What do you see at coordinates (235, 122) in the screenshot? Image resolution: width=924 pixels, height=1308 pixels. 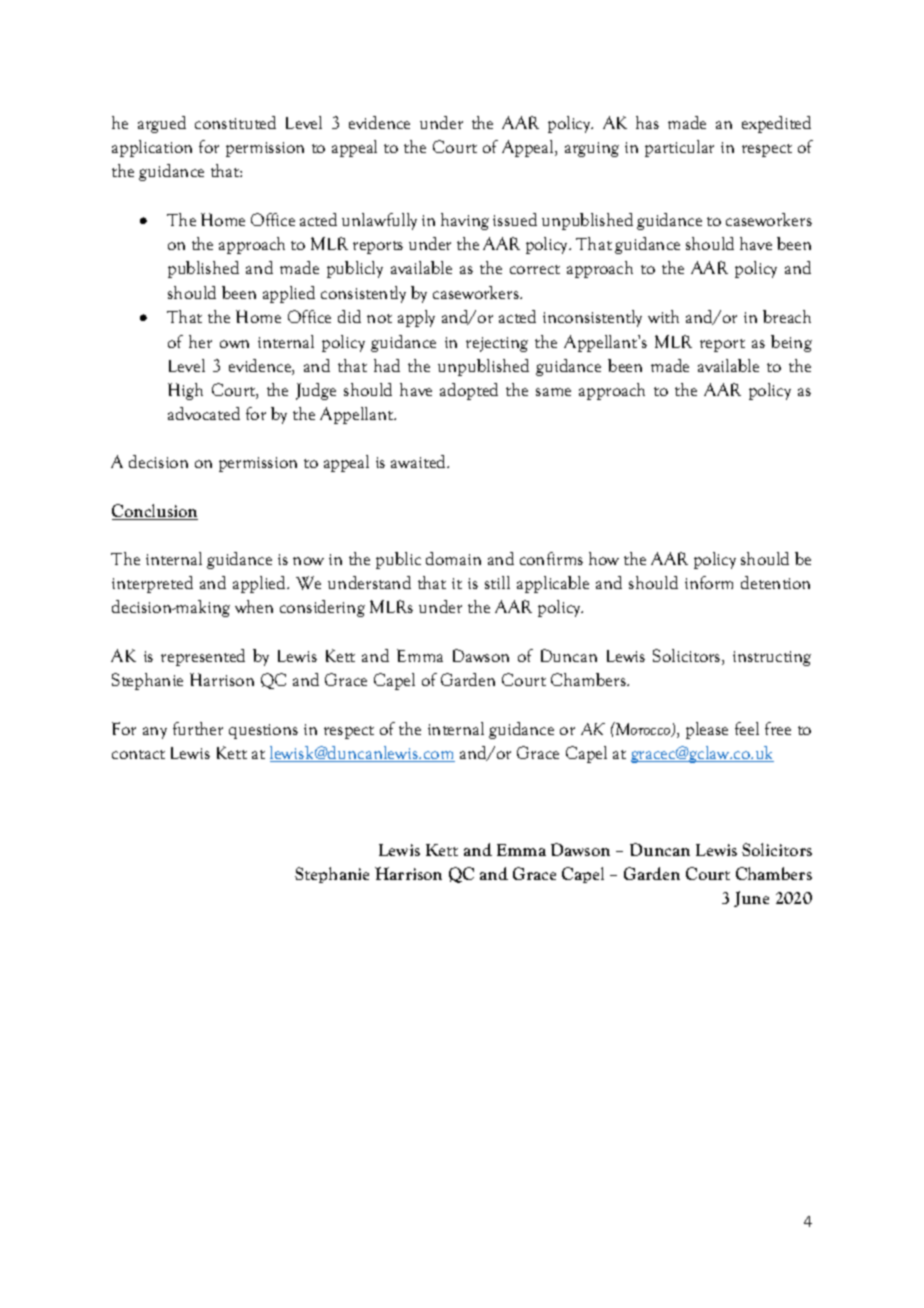 I see `constituted` at bounding box center [235, 122].
